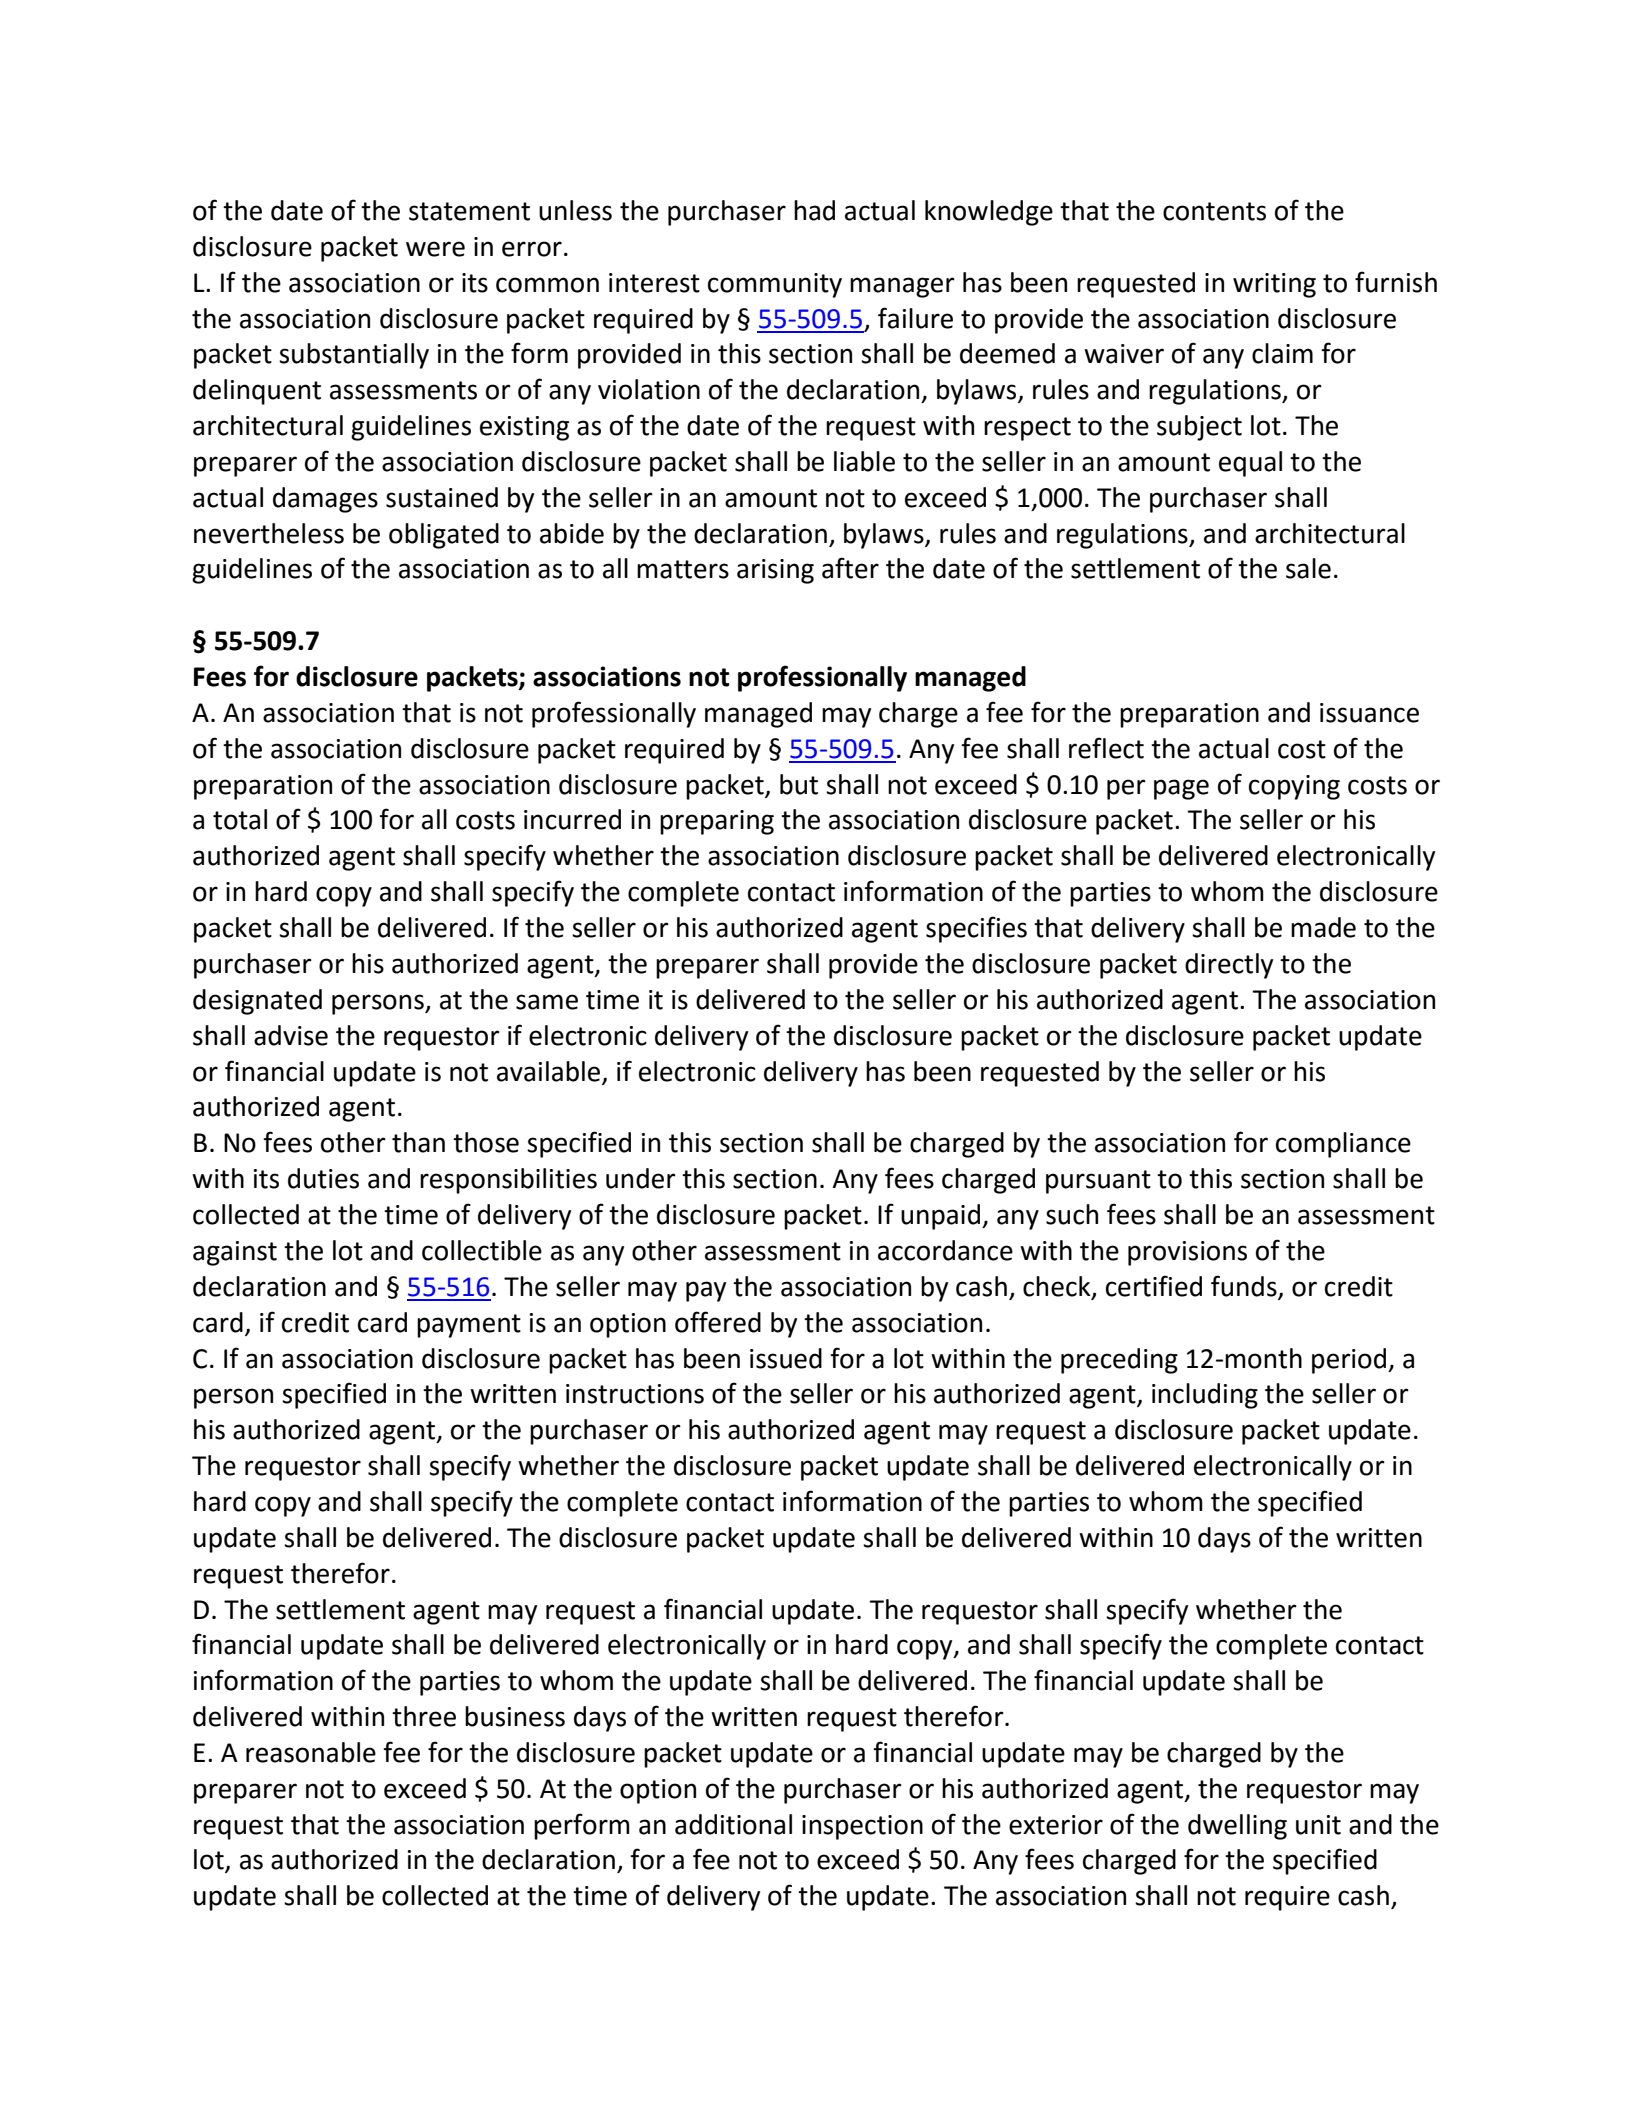 The image size is (1634, 2115). What do you see at coordinates (240, 819) in the screenshot?
I see `total` at bounding box center [240, 819].
